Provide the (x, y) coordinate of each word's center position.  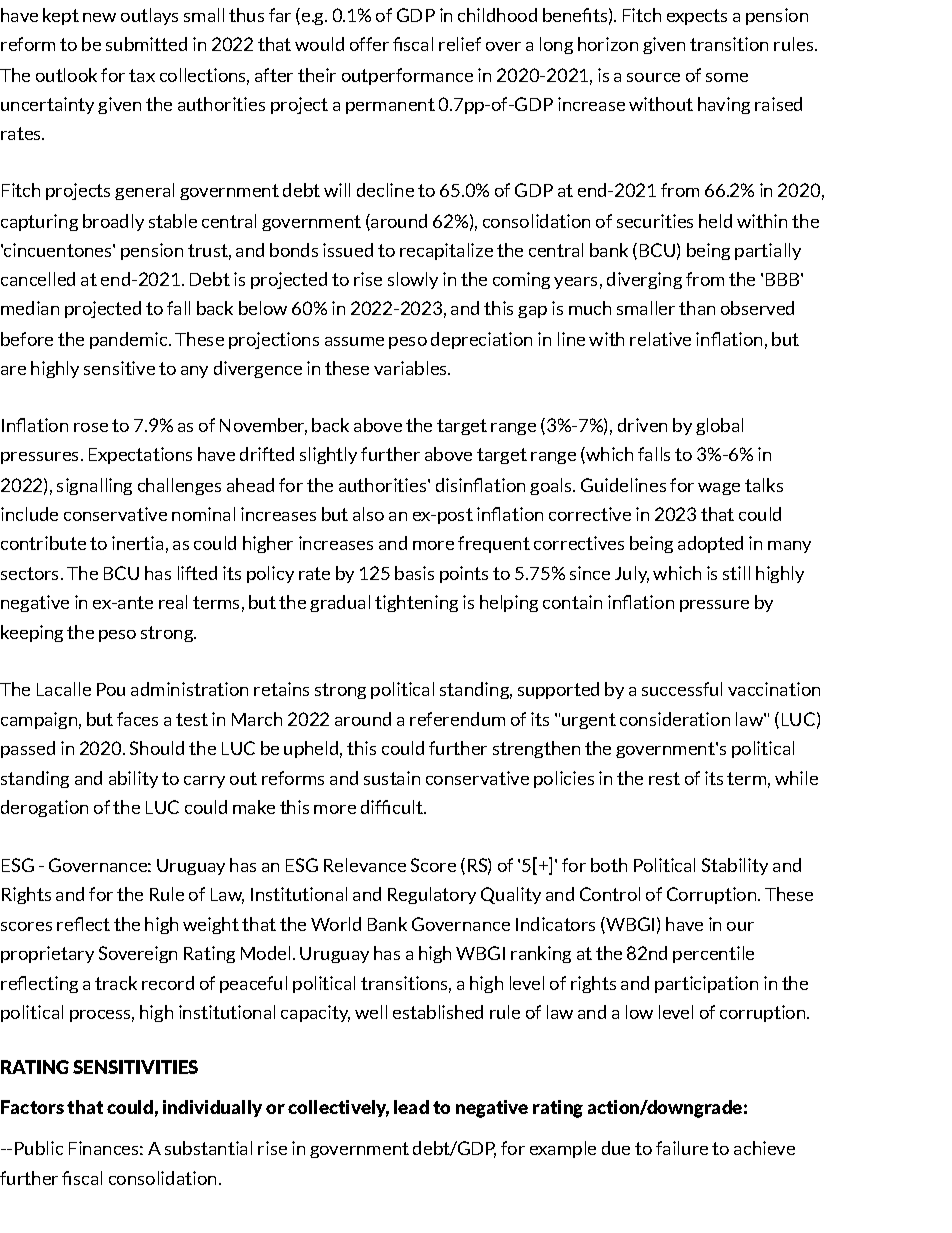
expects (697, 17)
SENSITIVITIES (135, 1067)
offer (369, 44)
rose (91, 427)
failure (682, 1148)
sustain (392, 778)
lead (411, 1107)
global (719, 426)
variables (411, 368)
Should (157, 748)
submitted (146, 44)
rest (664, 778)
